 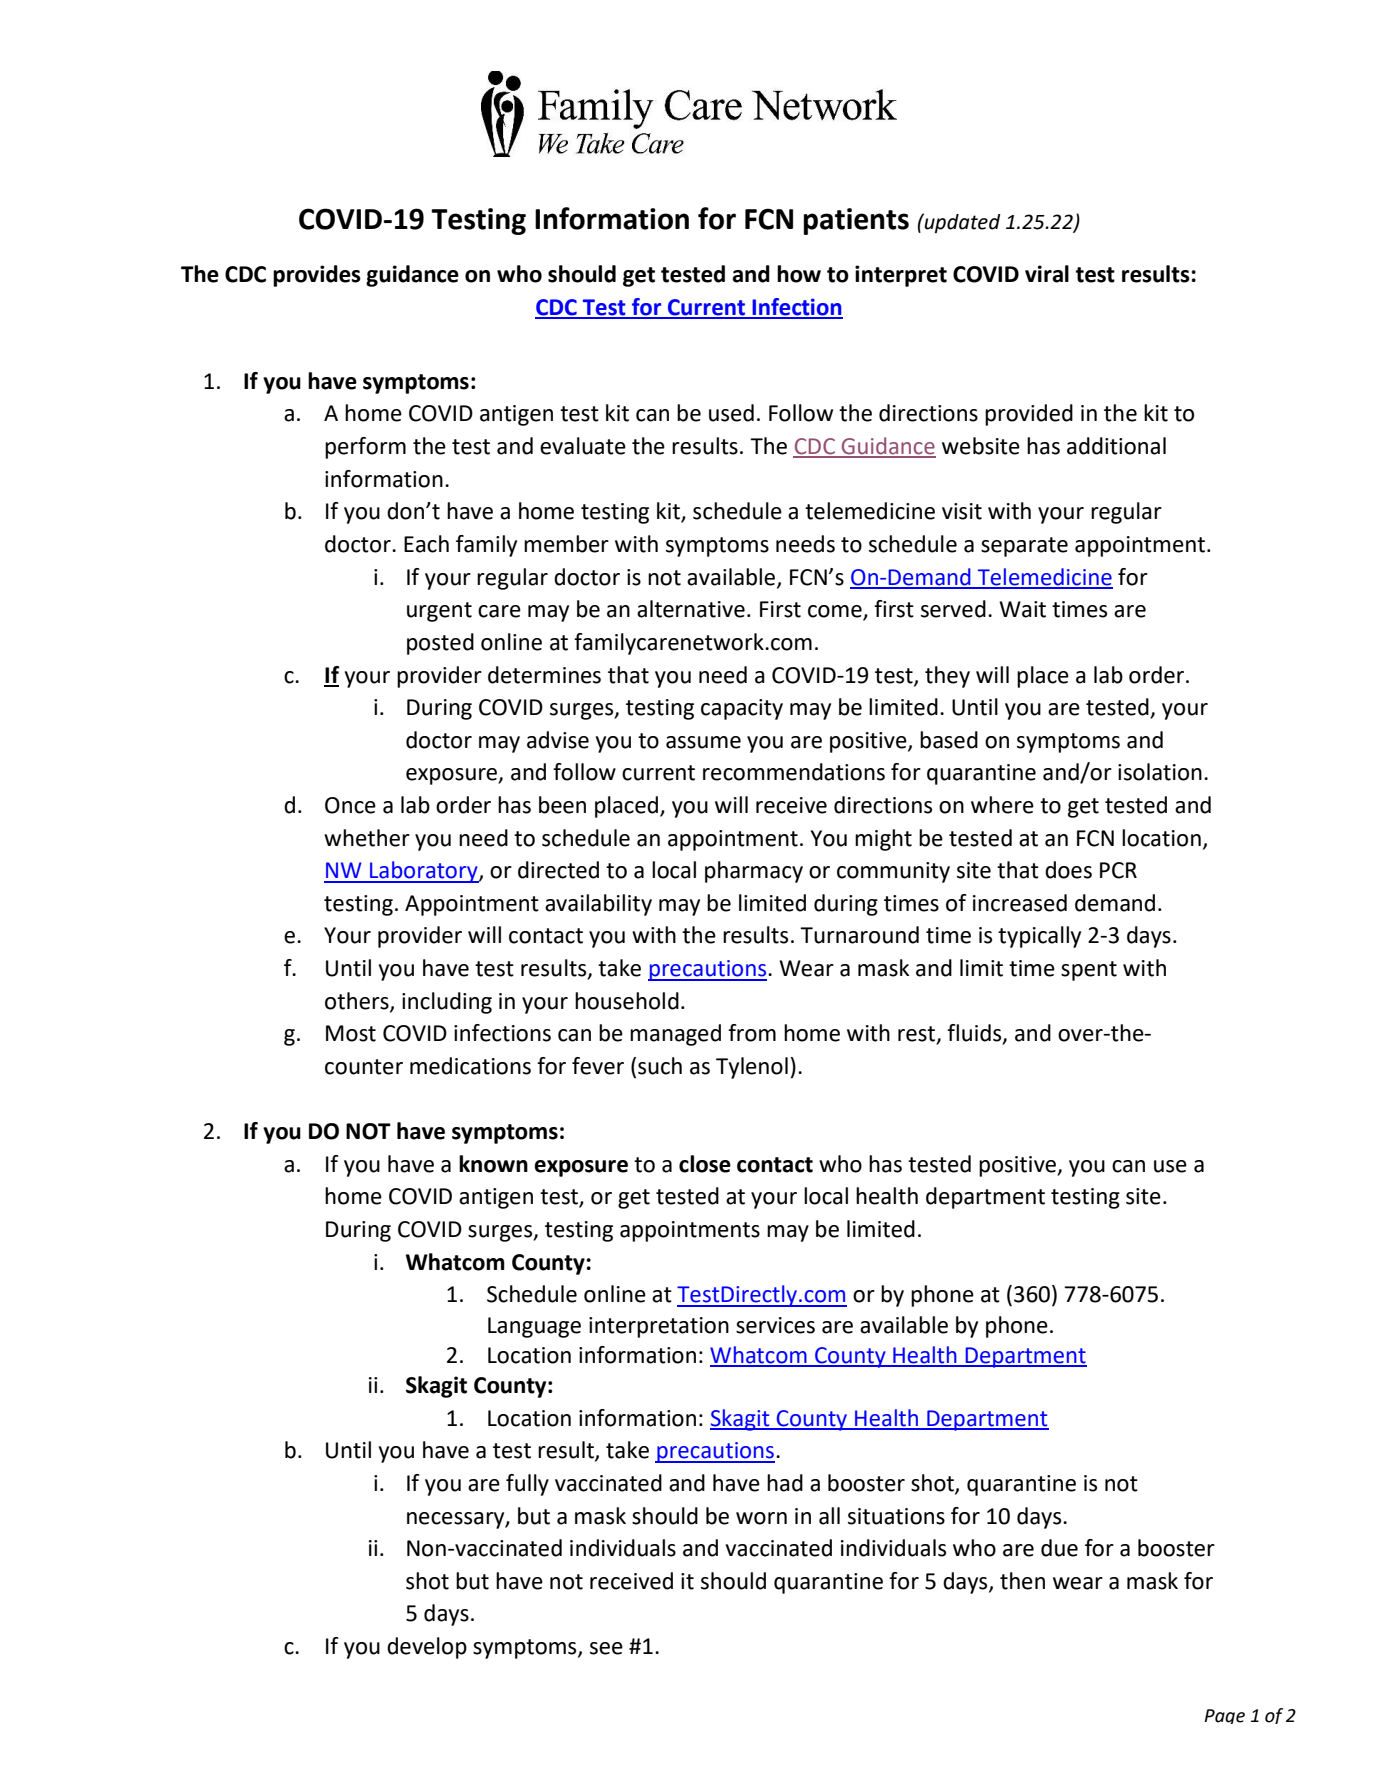 I want to click on Page, so click(x=1224, y=1716).
